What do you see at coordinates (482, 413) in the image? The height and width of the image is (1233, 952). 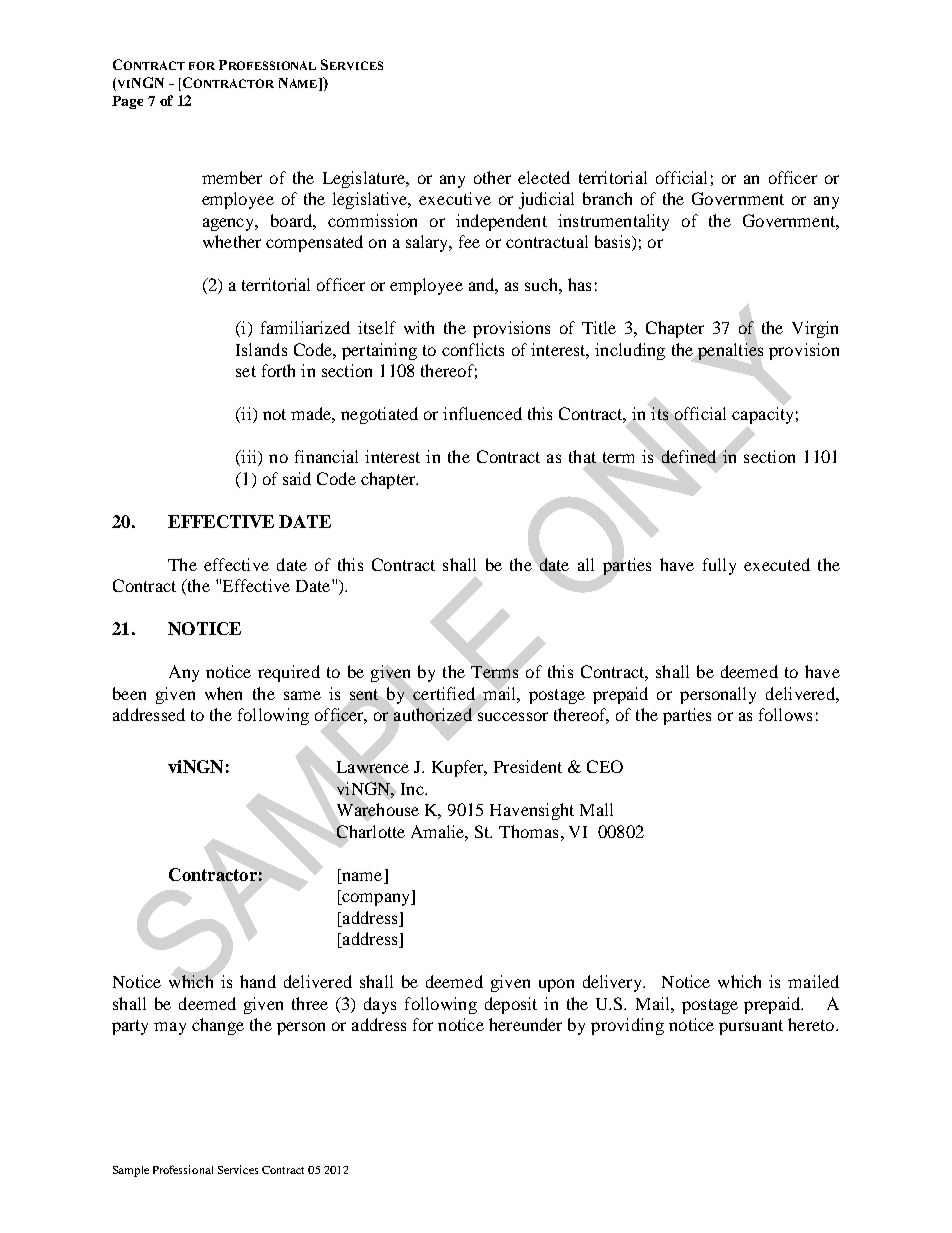 I see `influenced` at bounding box center [482, 413].
